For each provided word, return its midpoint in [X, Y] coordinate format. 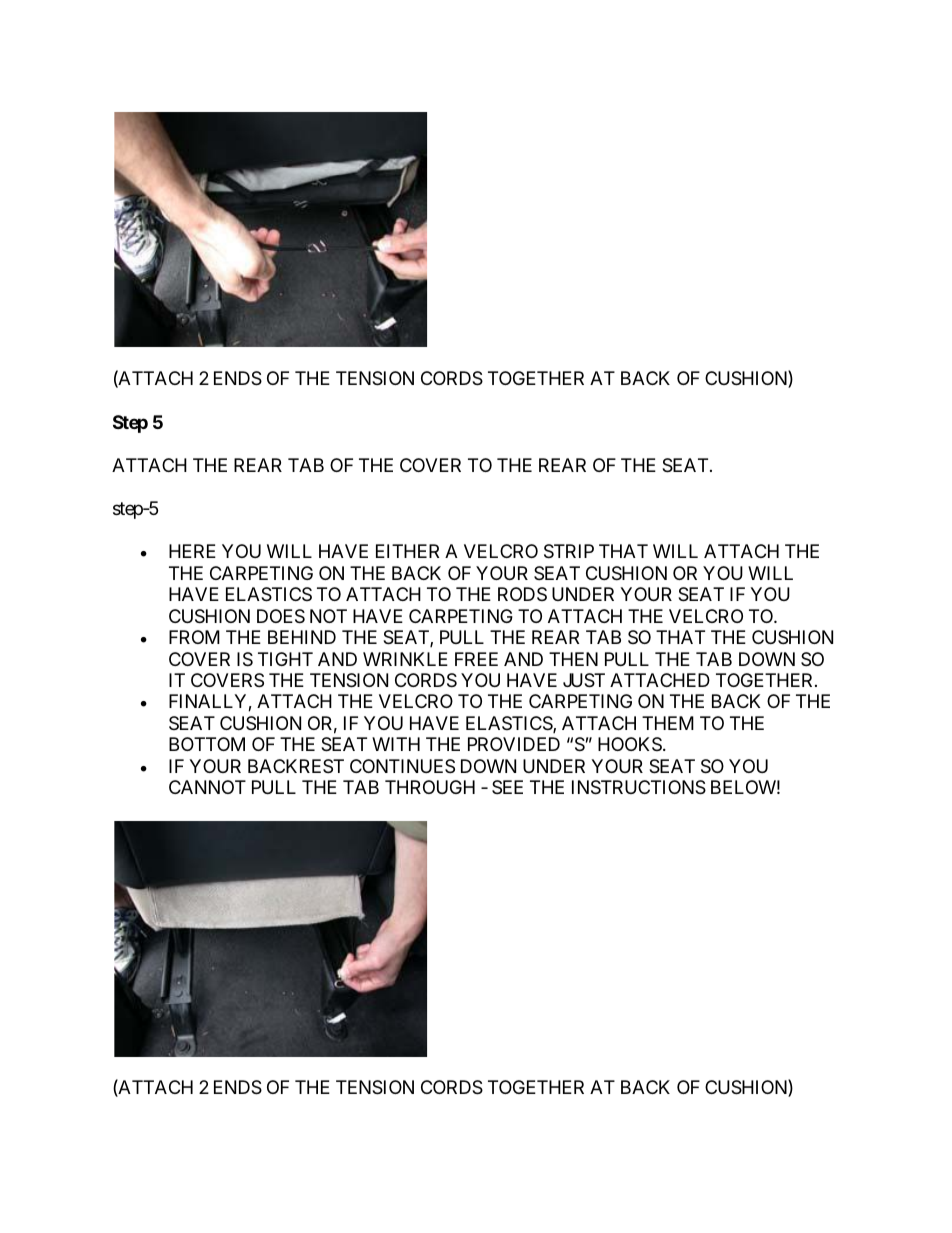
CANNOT [207, 787]
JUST [584, 680]
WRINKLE [405, 659]
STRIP [569, 551]
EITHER [407, 551]
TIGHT [285, 659]
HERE [192, 551]
